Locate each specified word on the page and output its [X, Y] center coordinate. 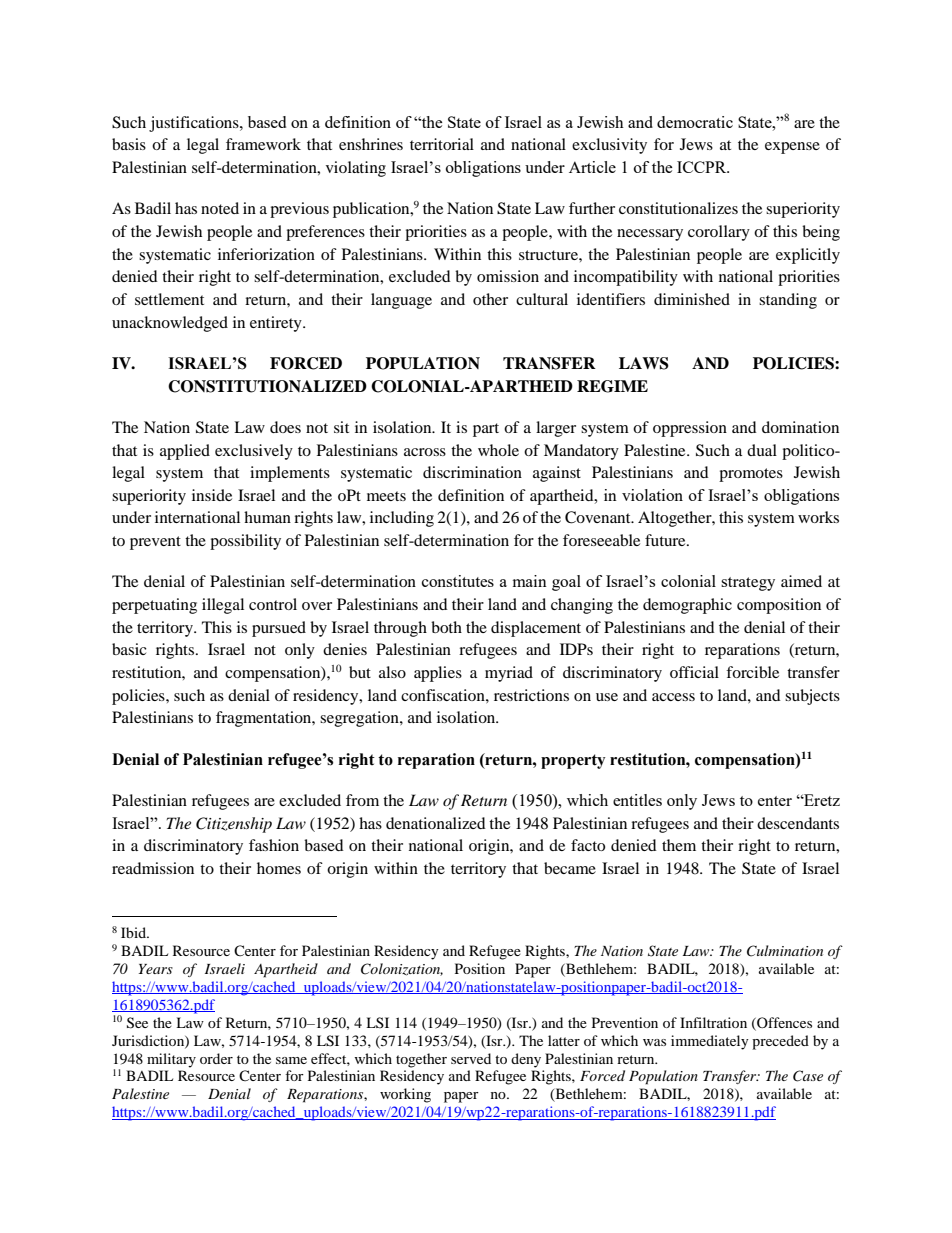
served [471, 1058]
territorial [442, 144]
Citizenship [234, 825]
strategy [748, 584]
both [446, 627]
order [216, 1058]
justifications [195, 124]
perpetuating [154, 606]
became [570, 868]
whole [498, 450]
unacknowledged [170, 324]
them [679, 845]
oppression [690, 429]
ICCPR [703, 167]
